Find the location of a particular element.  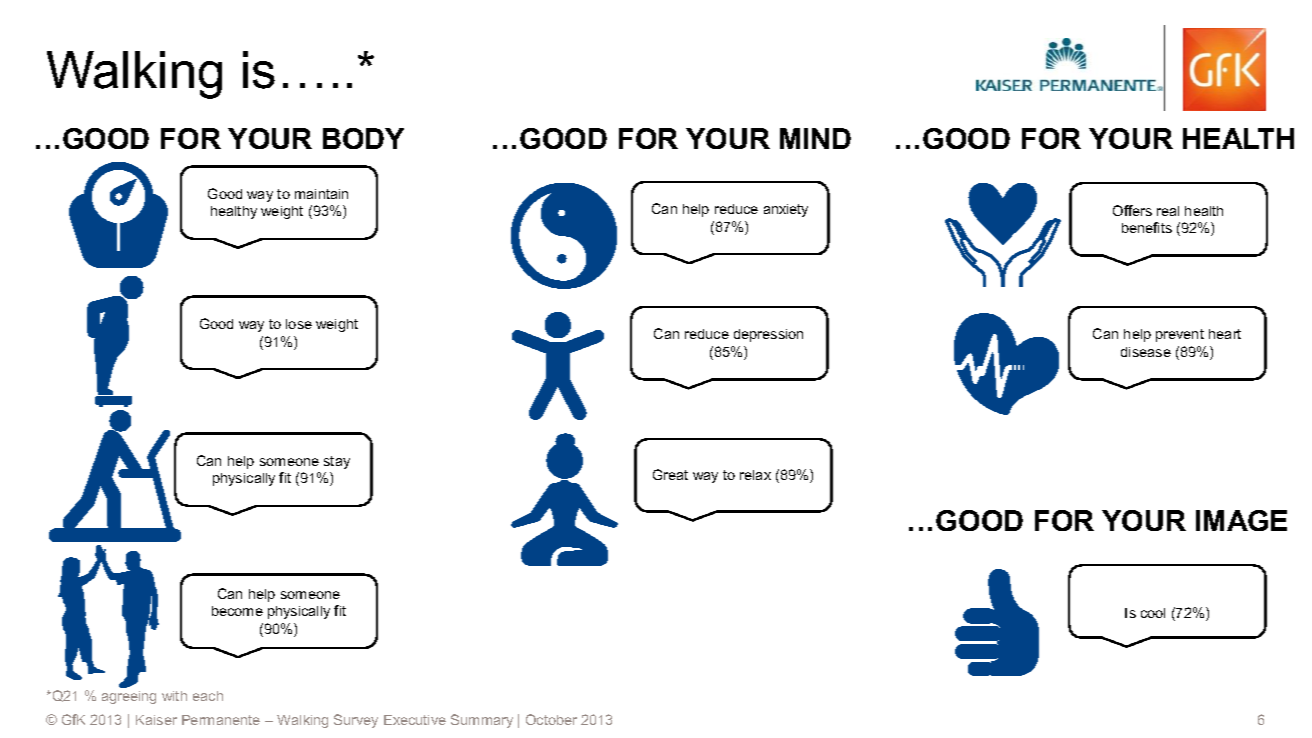

anxiety is located at coordinates (786, 210).
